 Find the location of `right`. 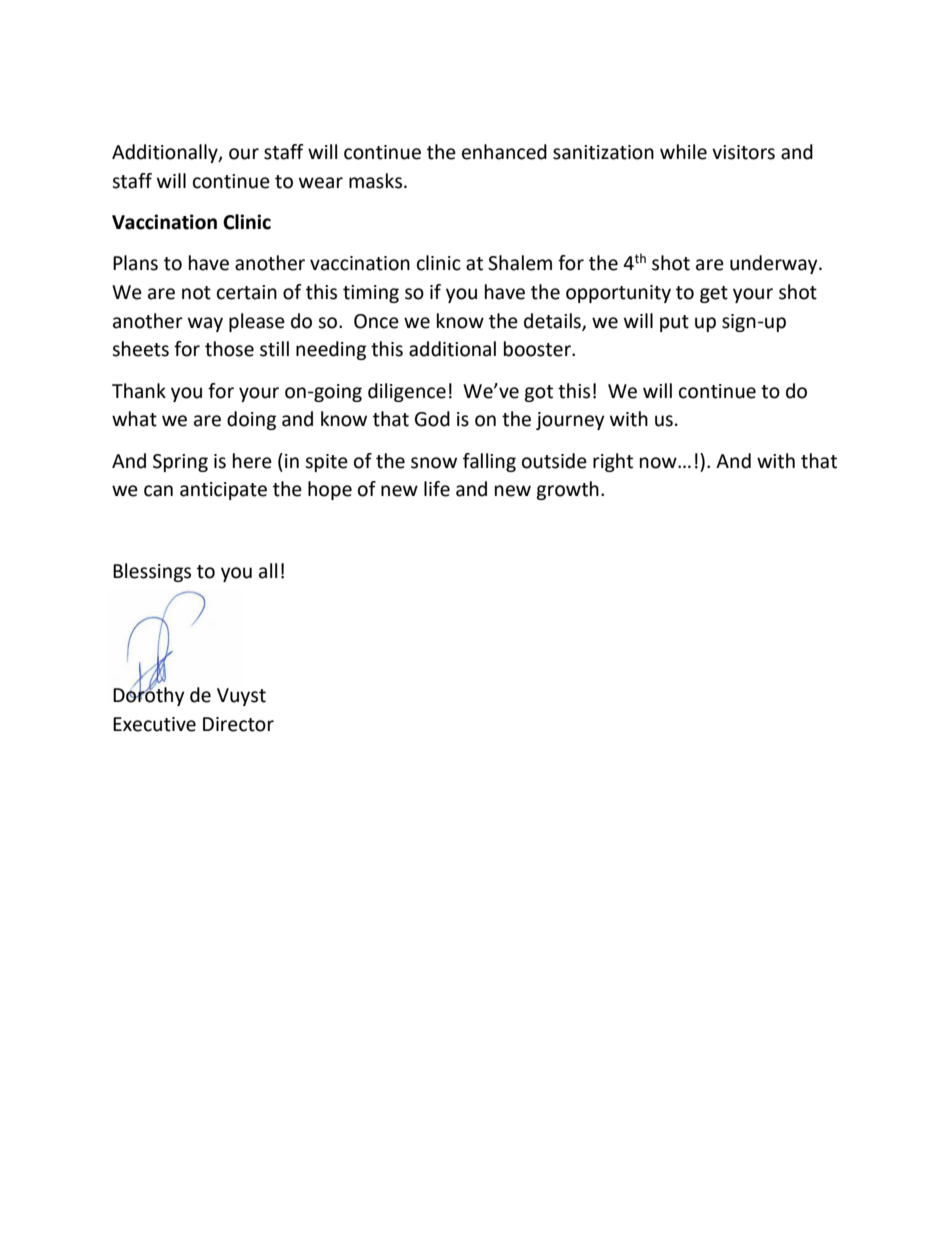

right is located at coordinates (613, 462).
